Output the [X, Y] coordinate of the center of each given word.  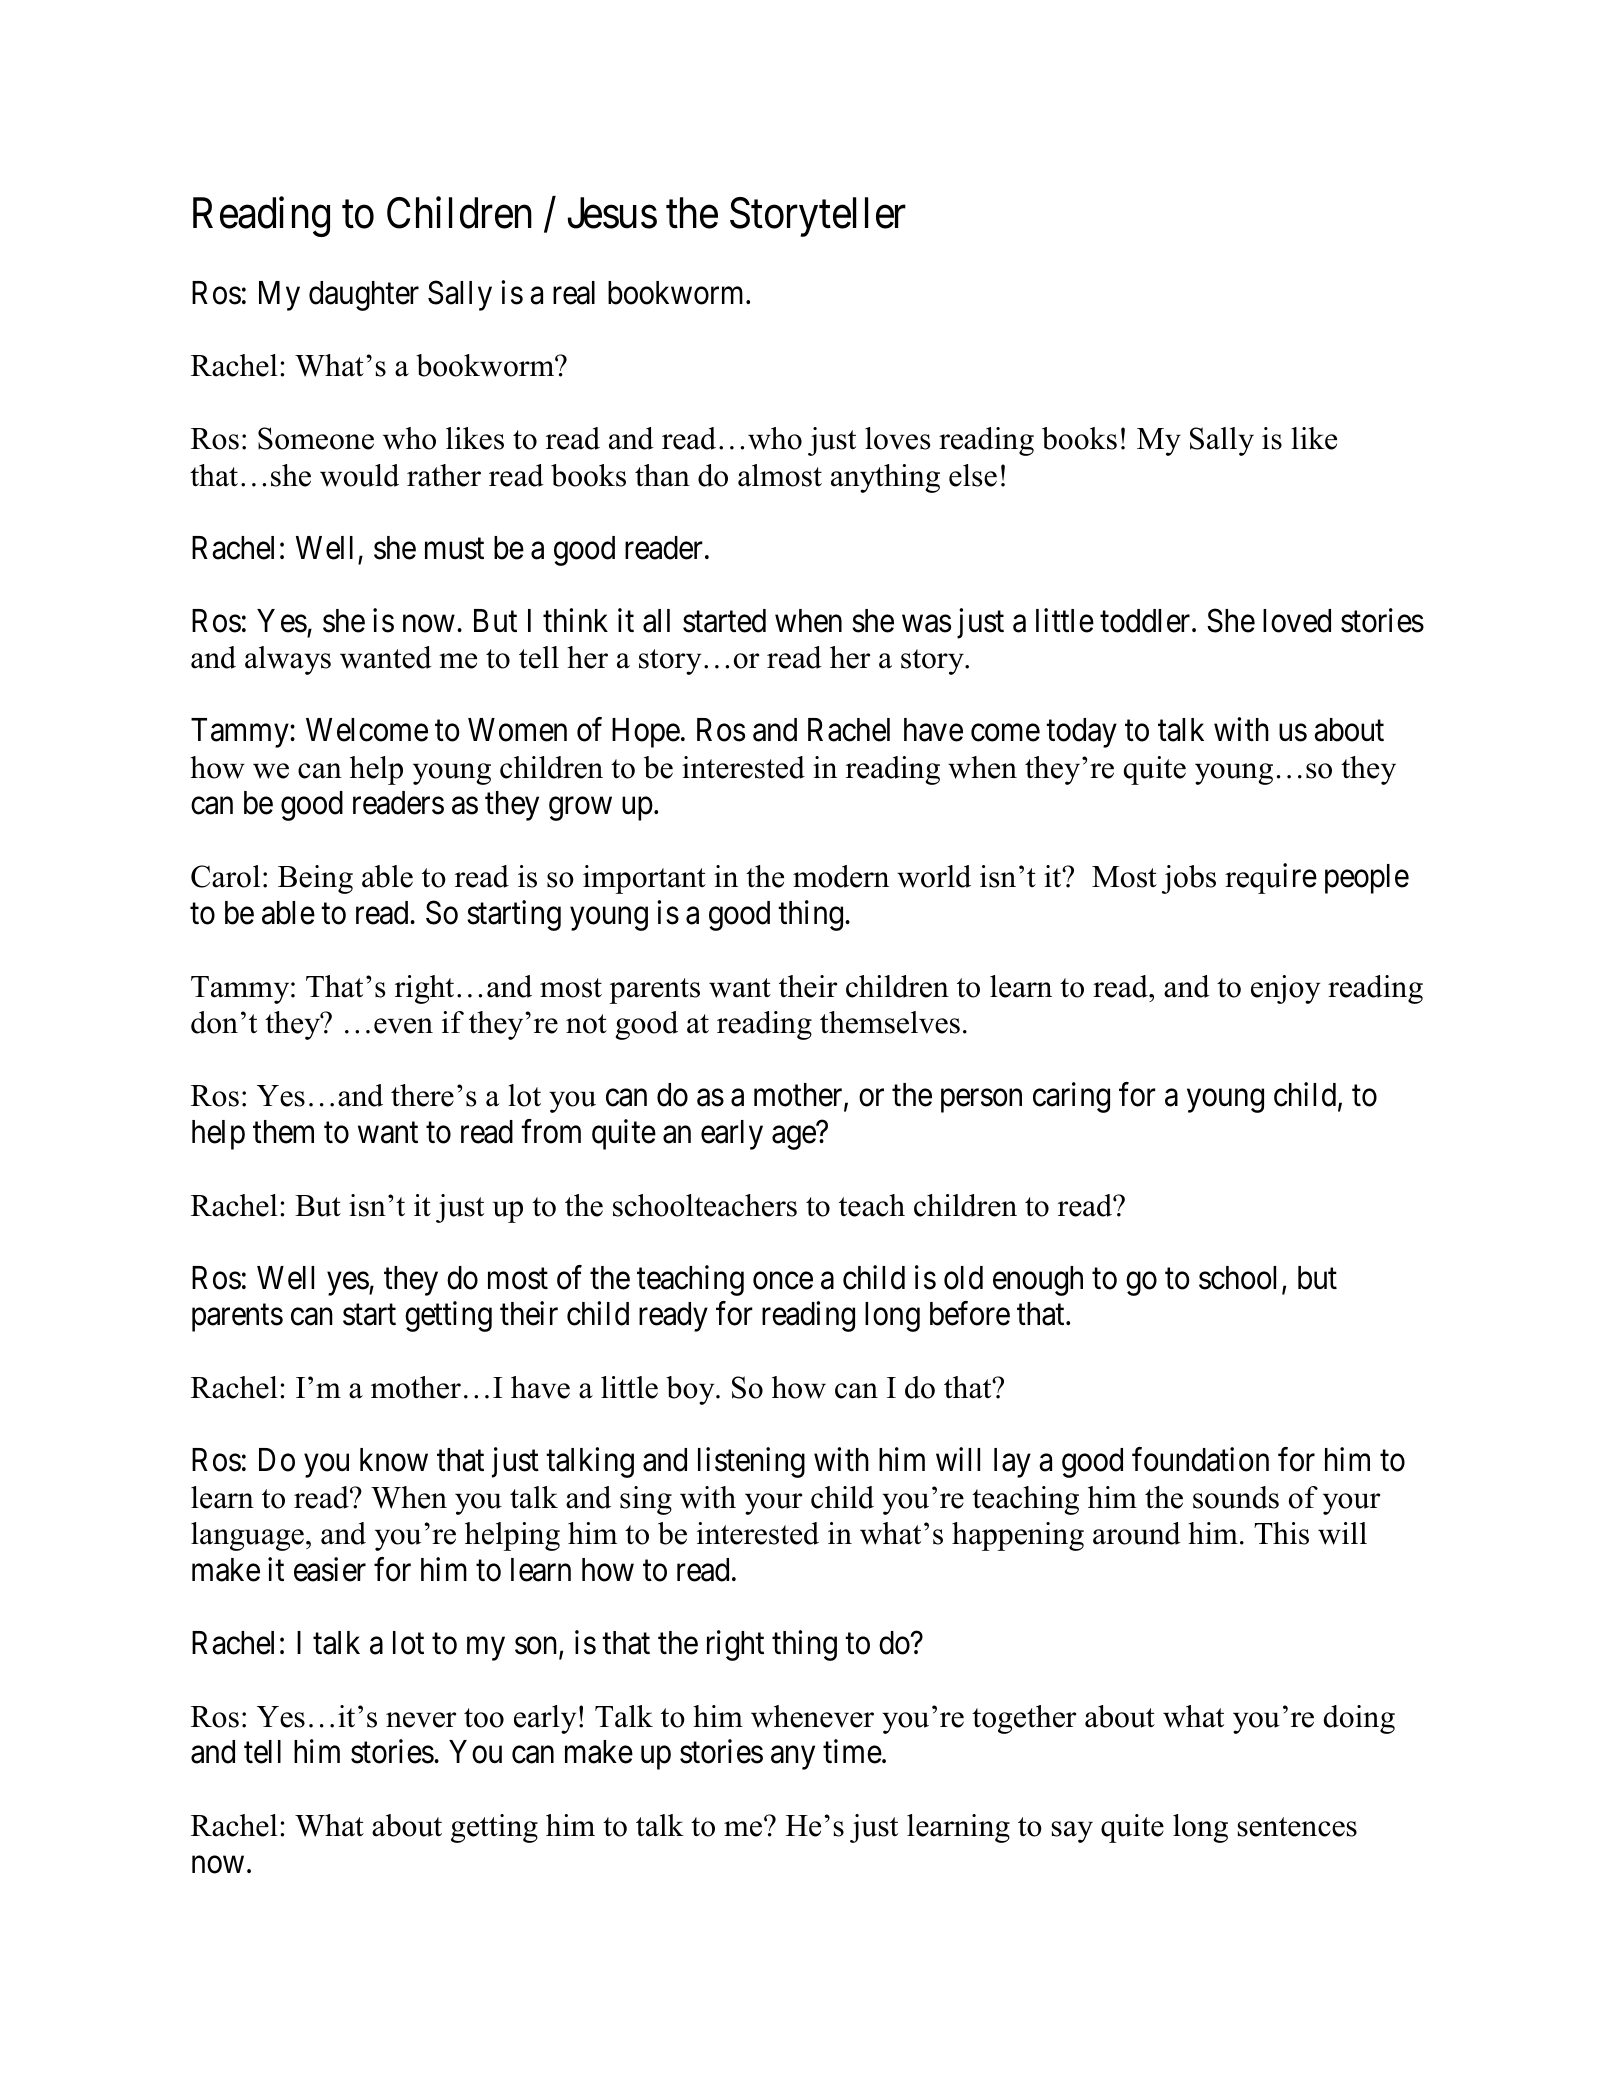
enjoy [1285, 989]
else [973, 475]
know [394, 1460]
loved [1297, 621]
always [288, 660]
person [981, 1101]
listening [751, 1463]
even [403, 1026]
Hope [646, 733]
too [484, 1718]
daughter [364, 296]
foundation [1200, 1460]
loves [898, 438]
